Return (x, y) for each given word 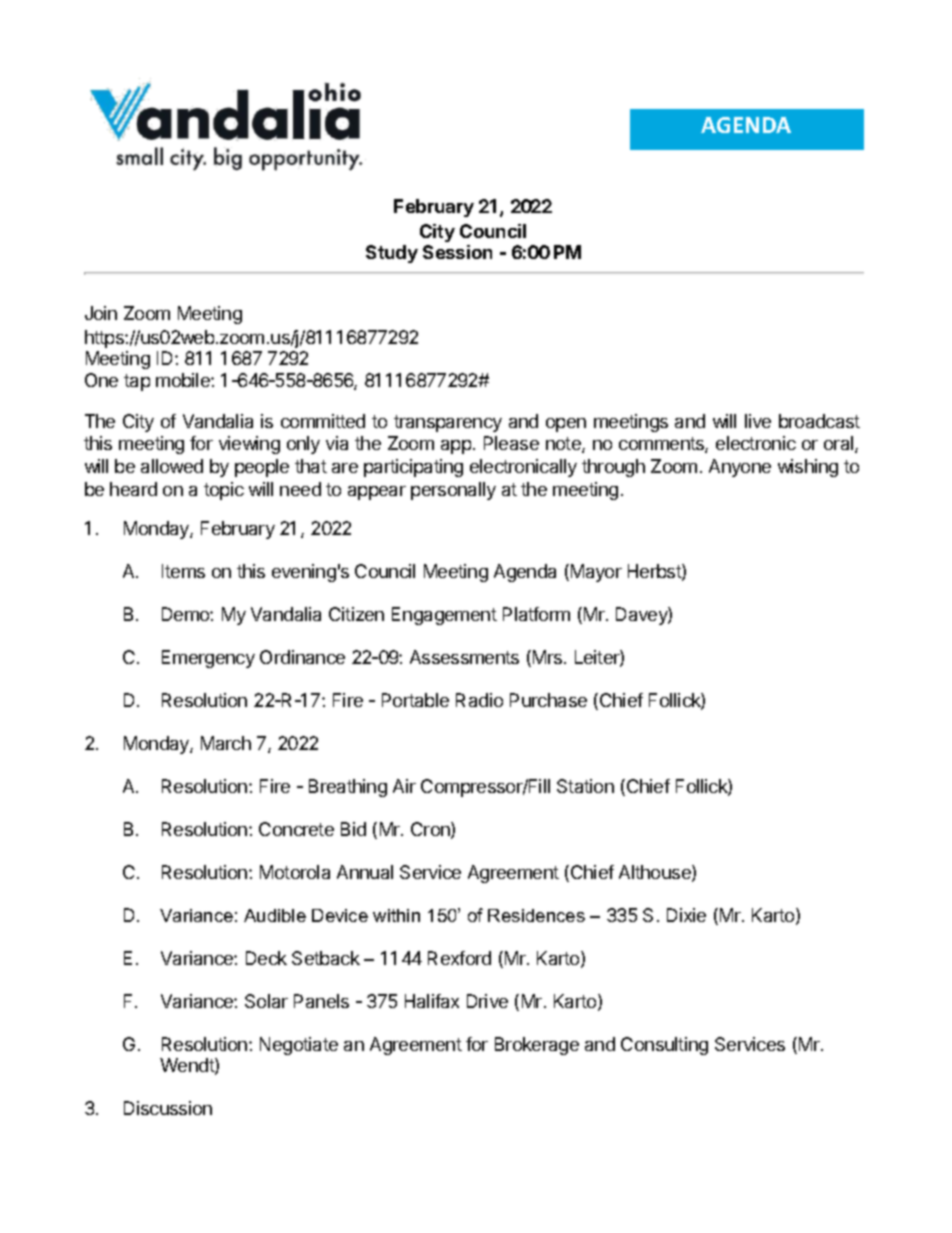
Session (457, 252)
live (758, 421)
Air (404, 786)
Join (101, 313)
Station (585, 786)
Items (183, 571)
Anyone (740, 468)
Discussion (168, 1108)
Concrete (296, 829)
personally (453, 491)
